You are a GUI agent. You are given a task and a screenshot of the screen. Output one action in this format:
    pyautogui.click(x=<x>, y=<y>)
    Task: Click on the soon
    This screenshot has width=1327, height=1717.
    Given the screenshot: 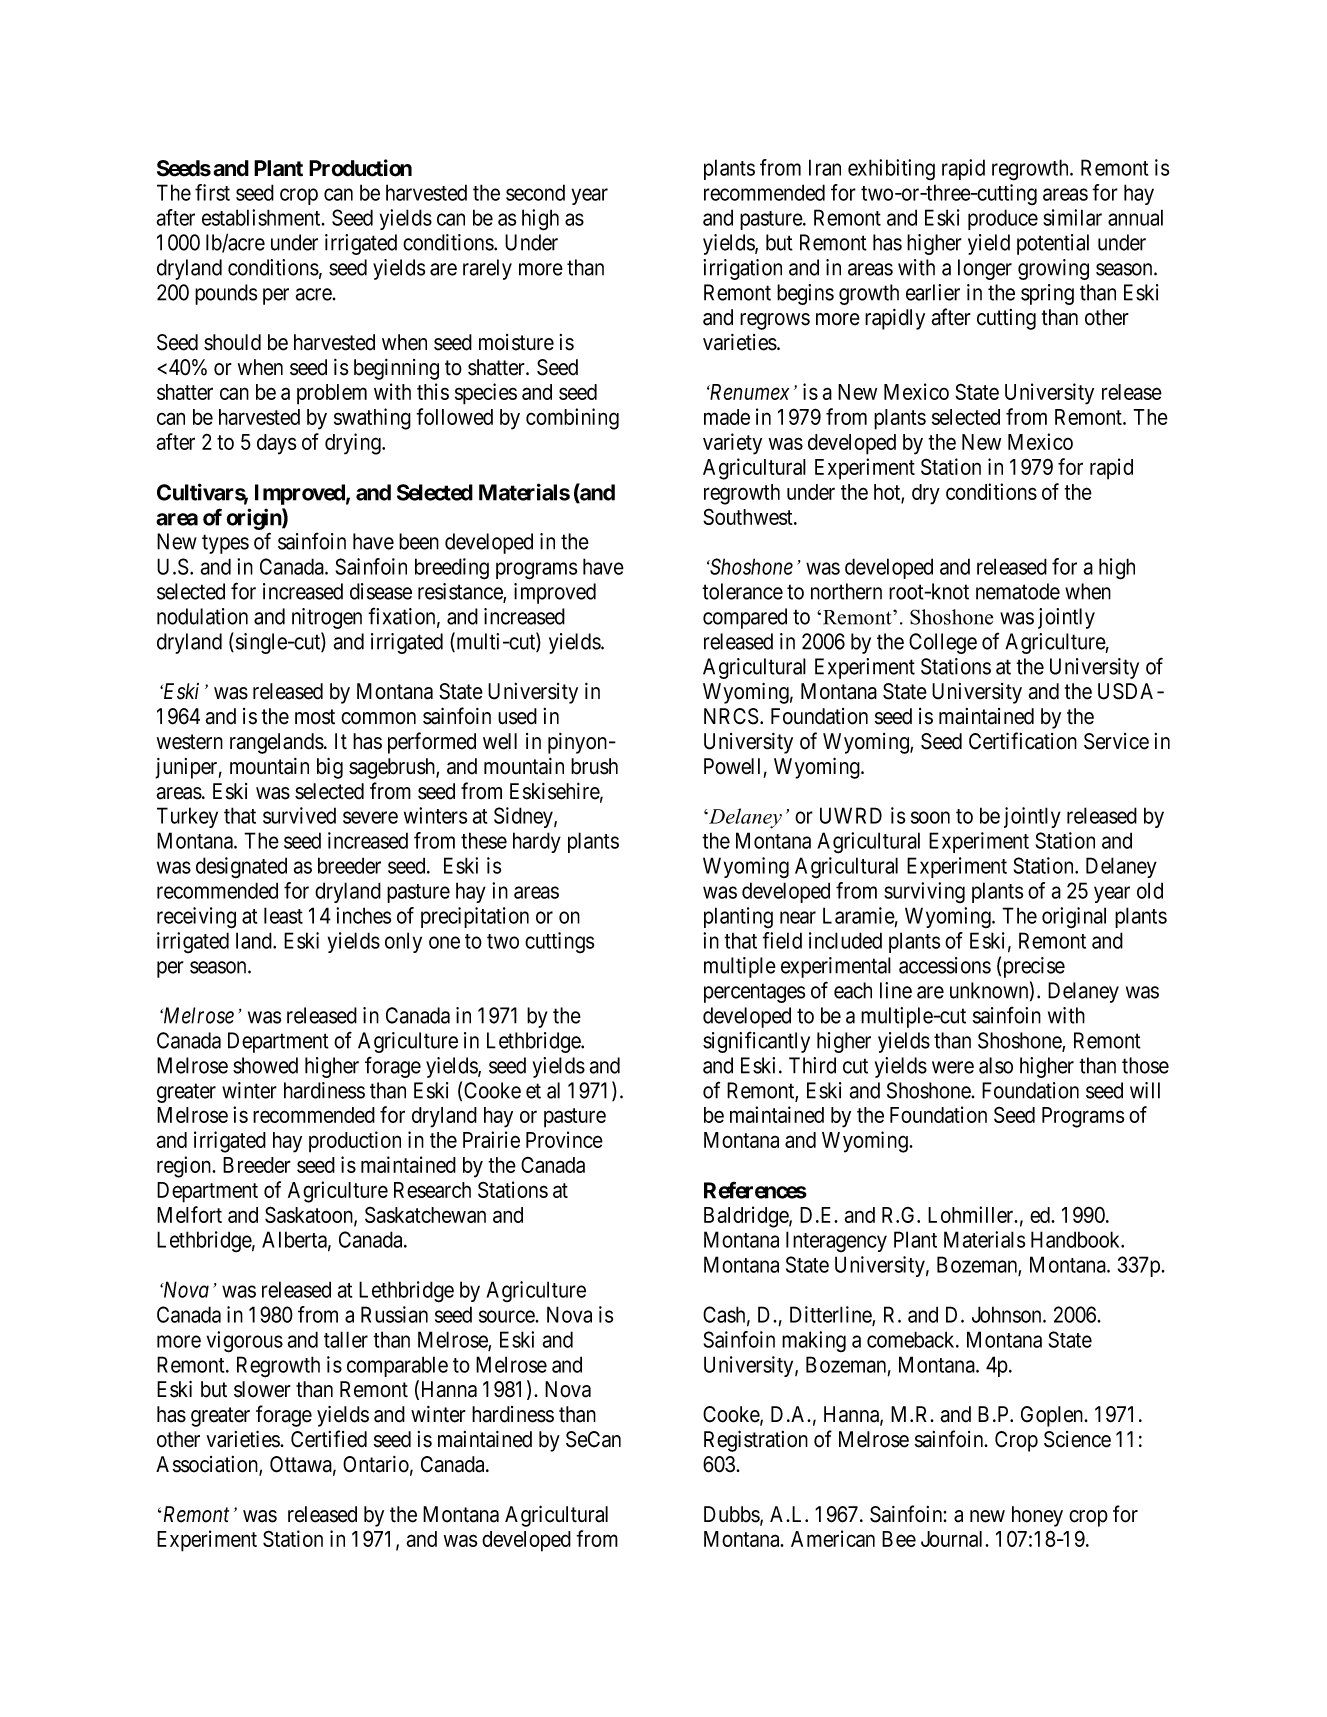 What is the action you would take?
    pyautogui.click(x=930, y=817)
